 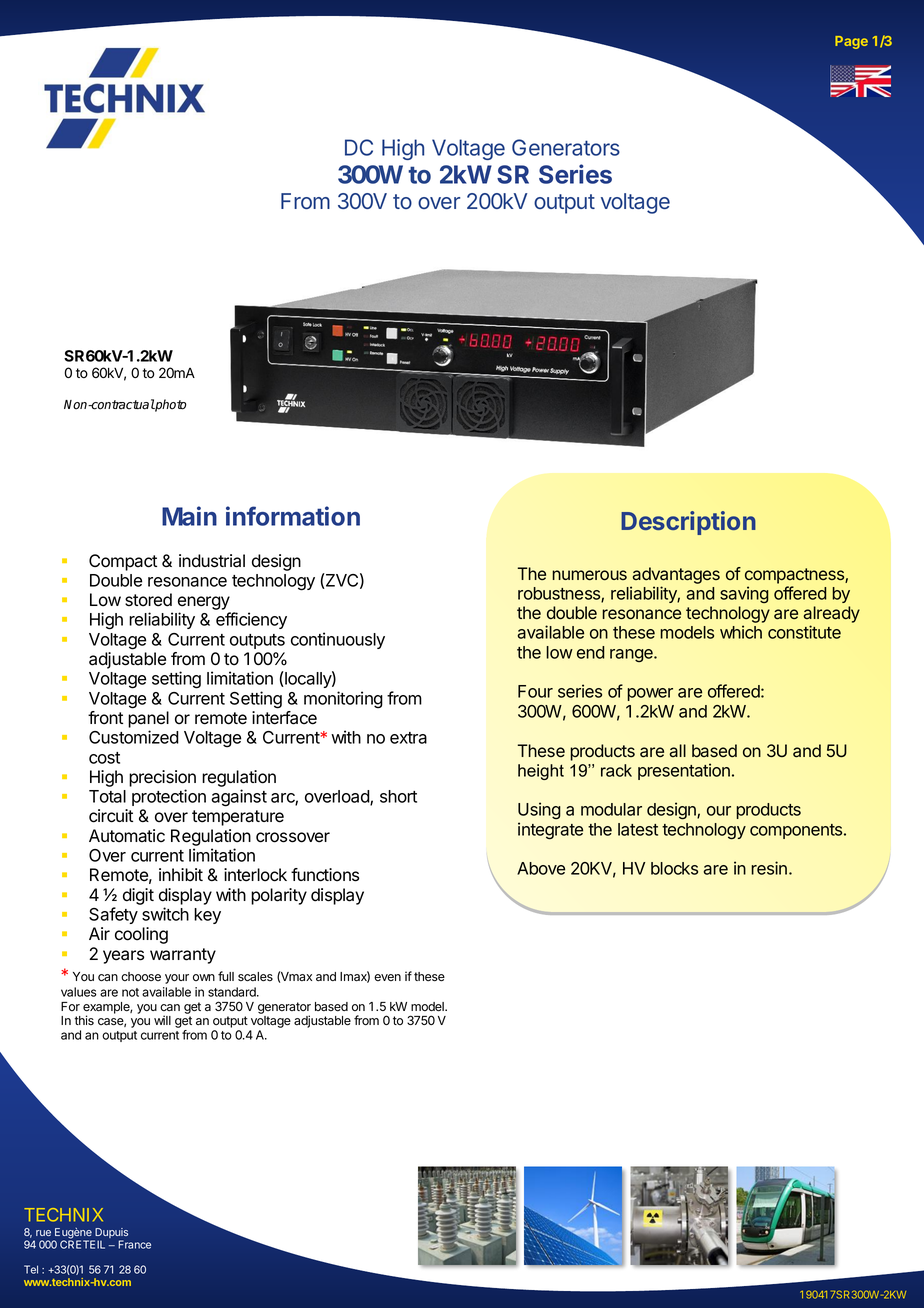 I want to click on resin, so click(x=769, y=868).
